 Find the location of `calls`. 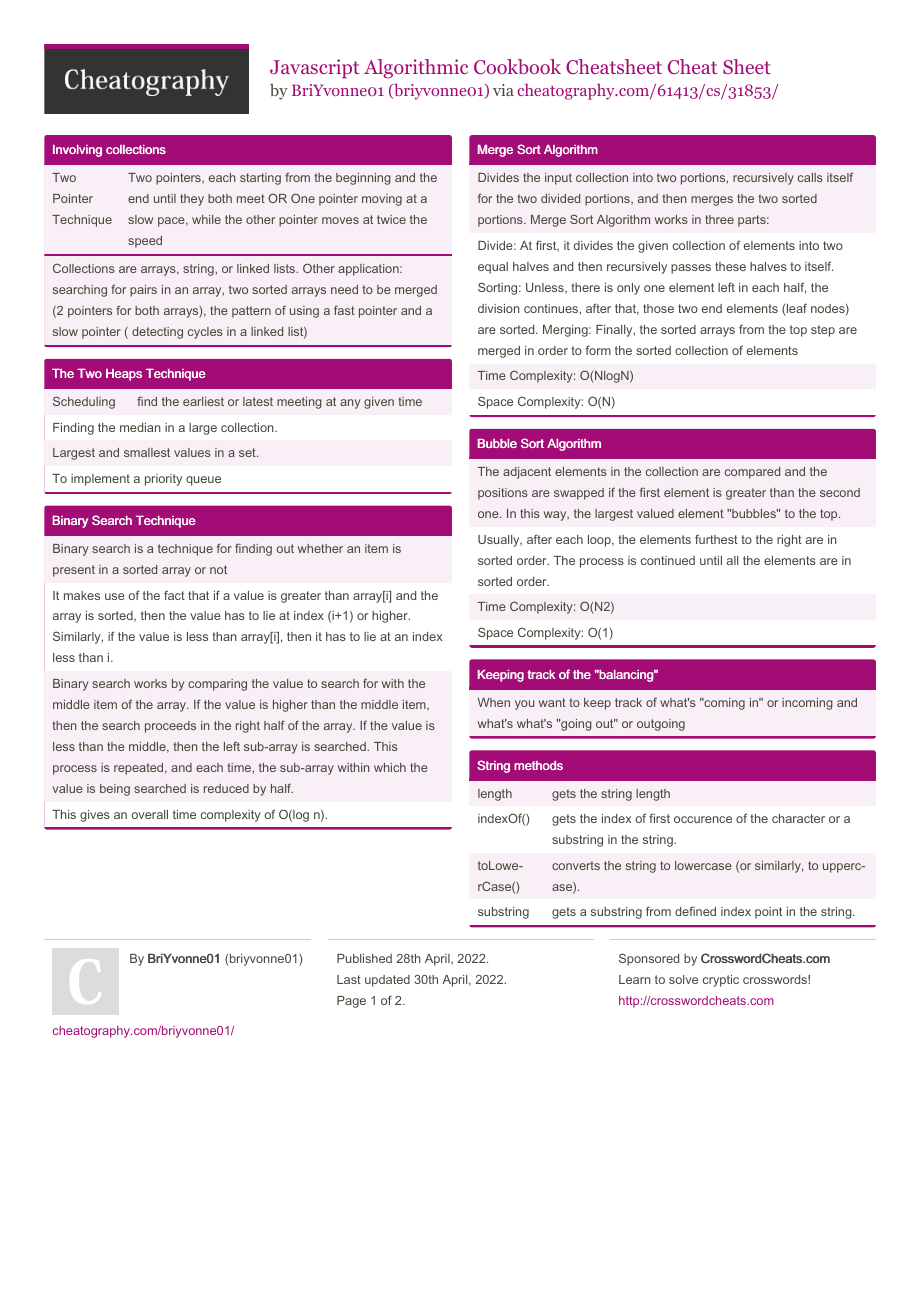

calls is located at coordinates (810, 177).
